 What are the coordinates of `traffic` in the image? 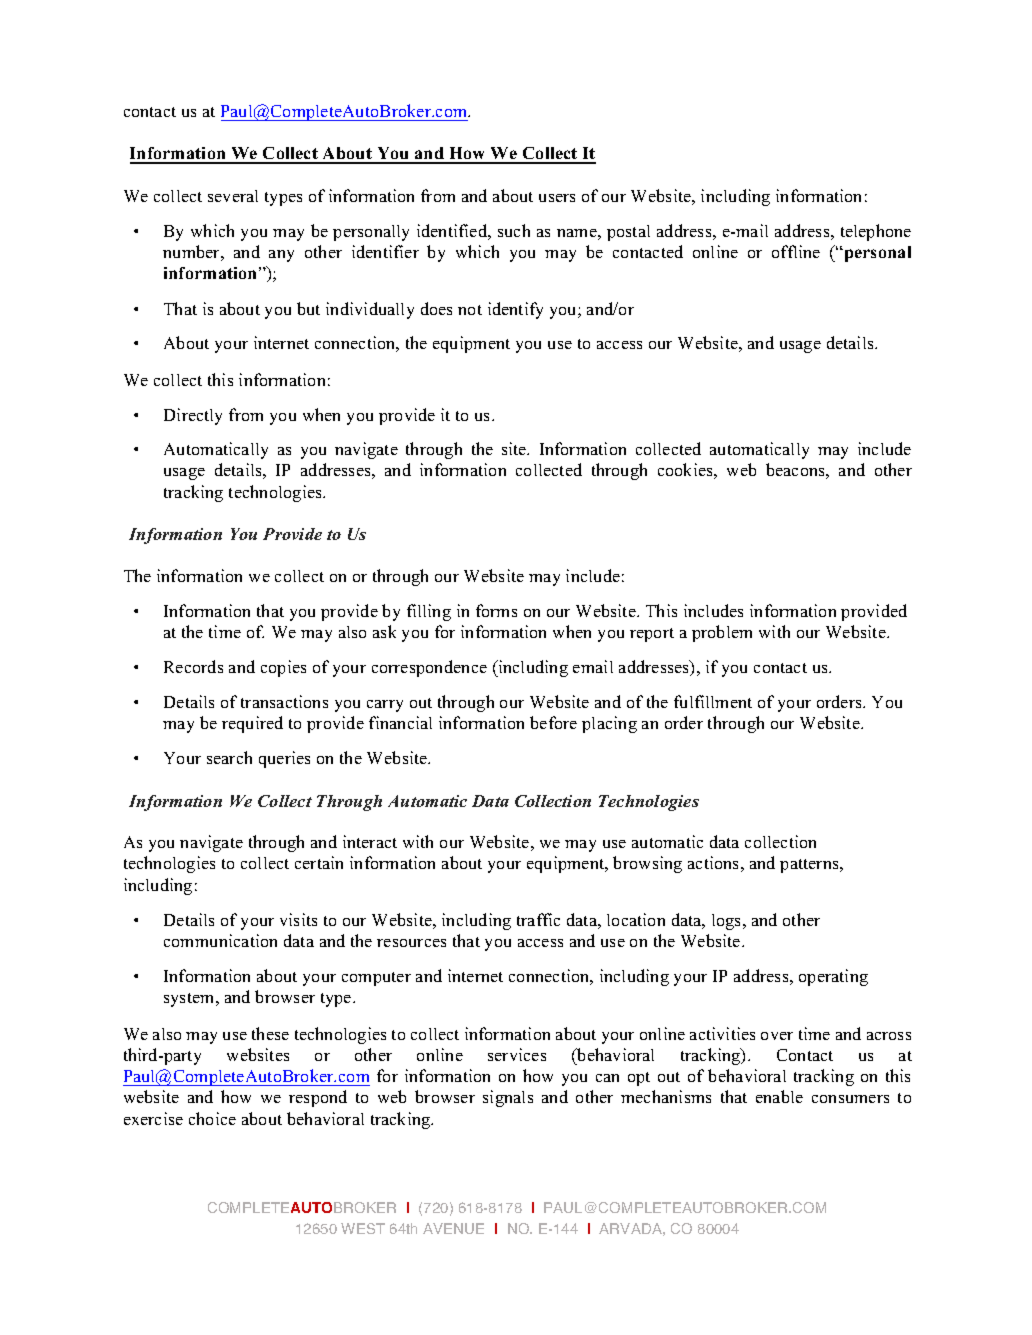 It's located at (538, 919).
